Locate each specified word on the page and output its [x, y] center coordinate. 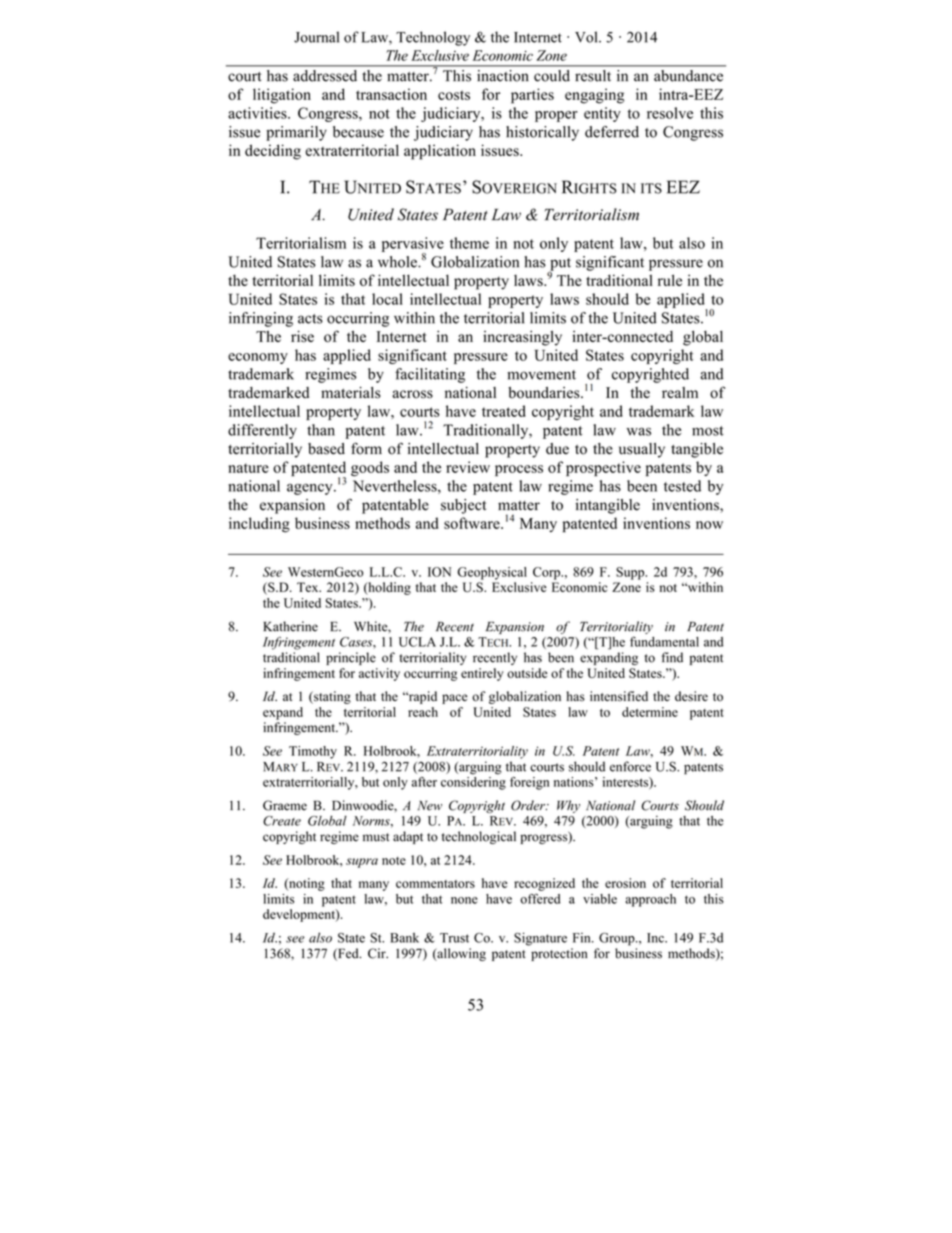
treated [504, 411]
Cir [378, 953]
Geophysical [492, 573]
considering [473, 782]
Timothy [313, 752]
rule [670, 280]
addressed [325, 75]
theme [469, 243]
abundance [688, 75]
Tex [309, 587]
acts [310, 319]
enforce [630, 766]
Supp [631, 573]
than [321, 430]
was [639, 431]
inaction [502, 75]
